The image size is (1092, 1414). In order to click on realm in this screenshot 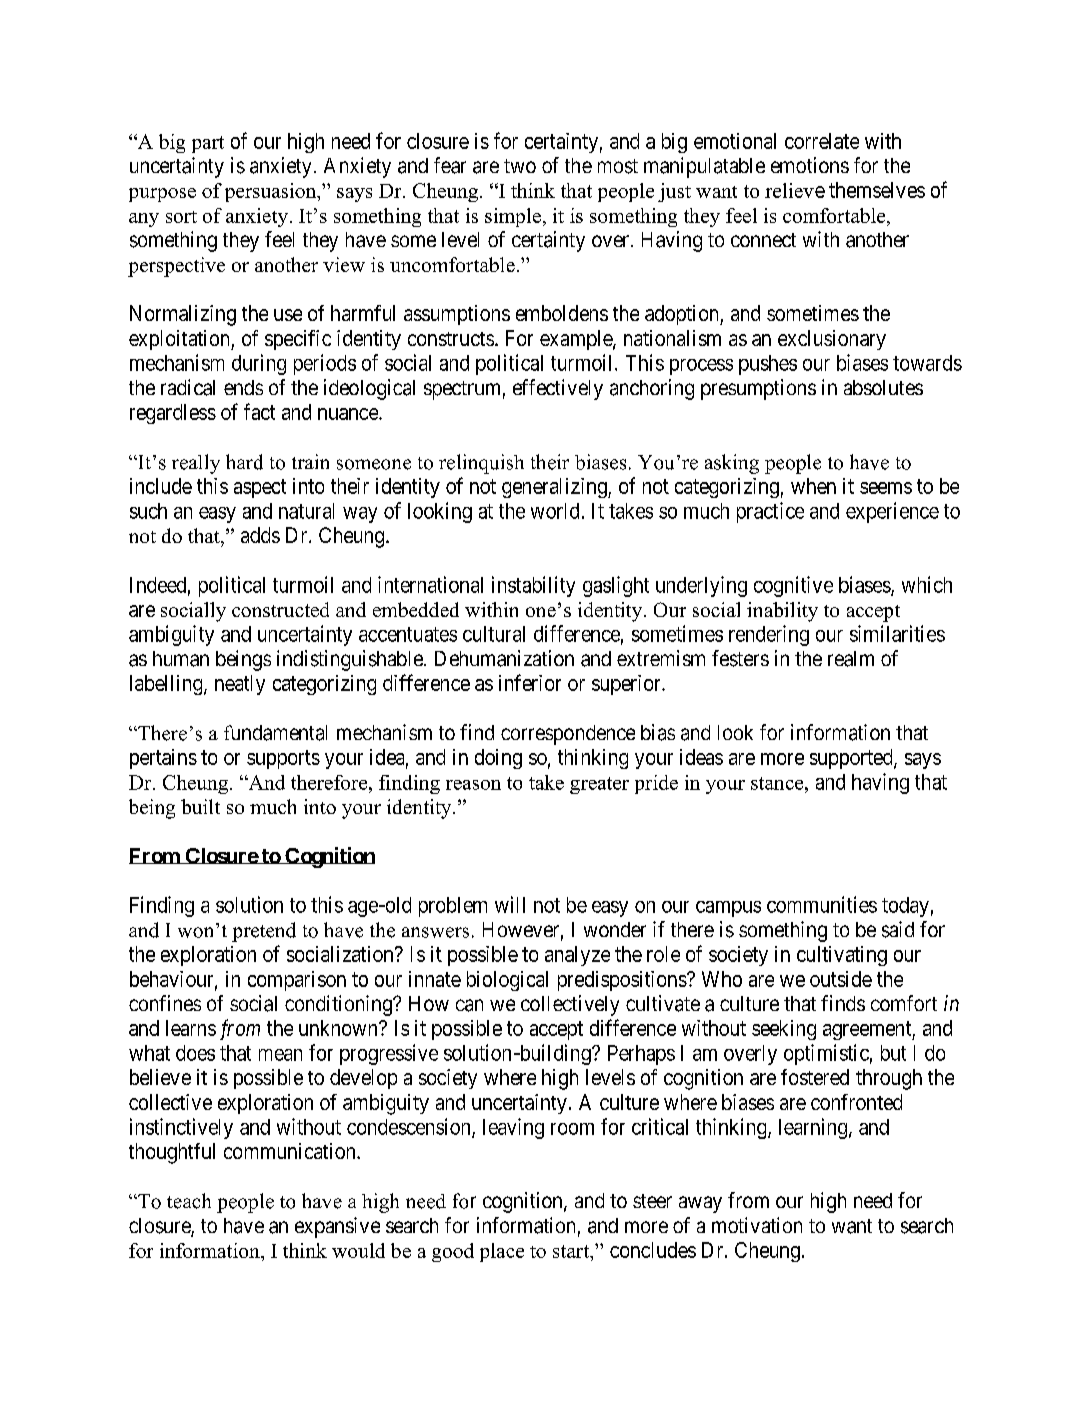, I will do `click(851, 659)`.
